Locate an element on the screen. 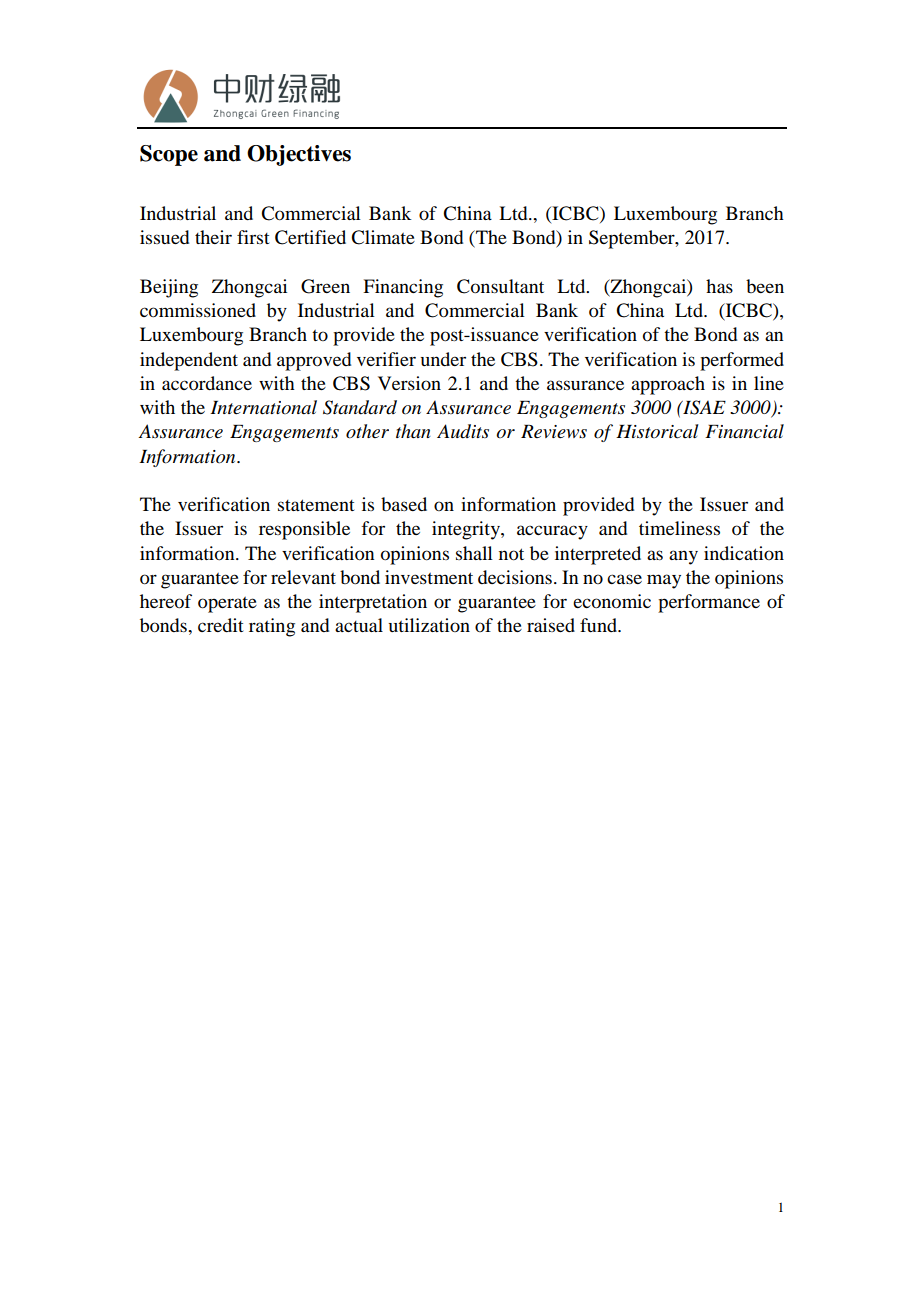 This screenshot has height=1308, width=924. approach is located at coordinates (668, 385).
